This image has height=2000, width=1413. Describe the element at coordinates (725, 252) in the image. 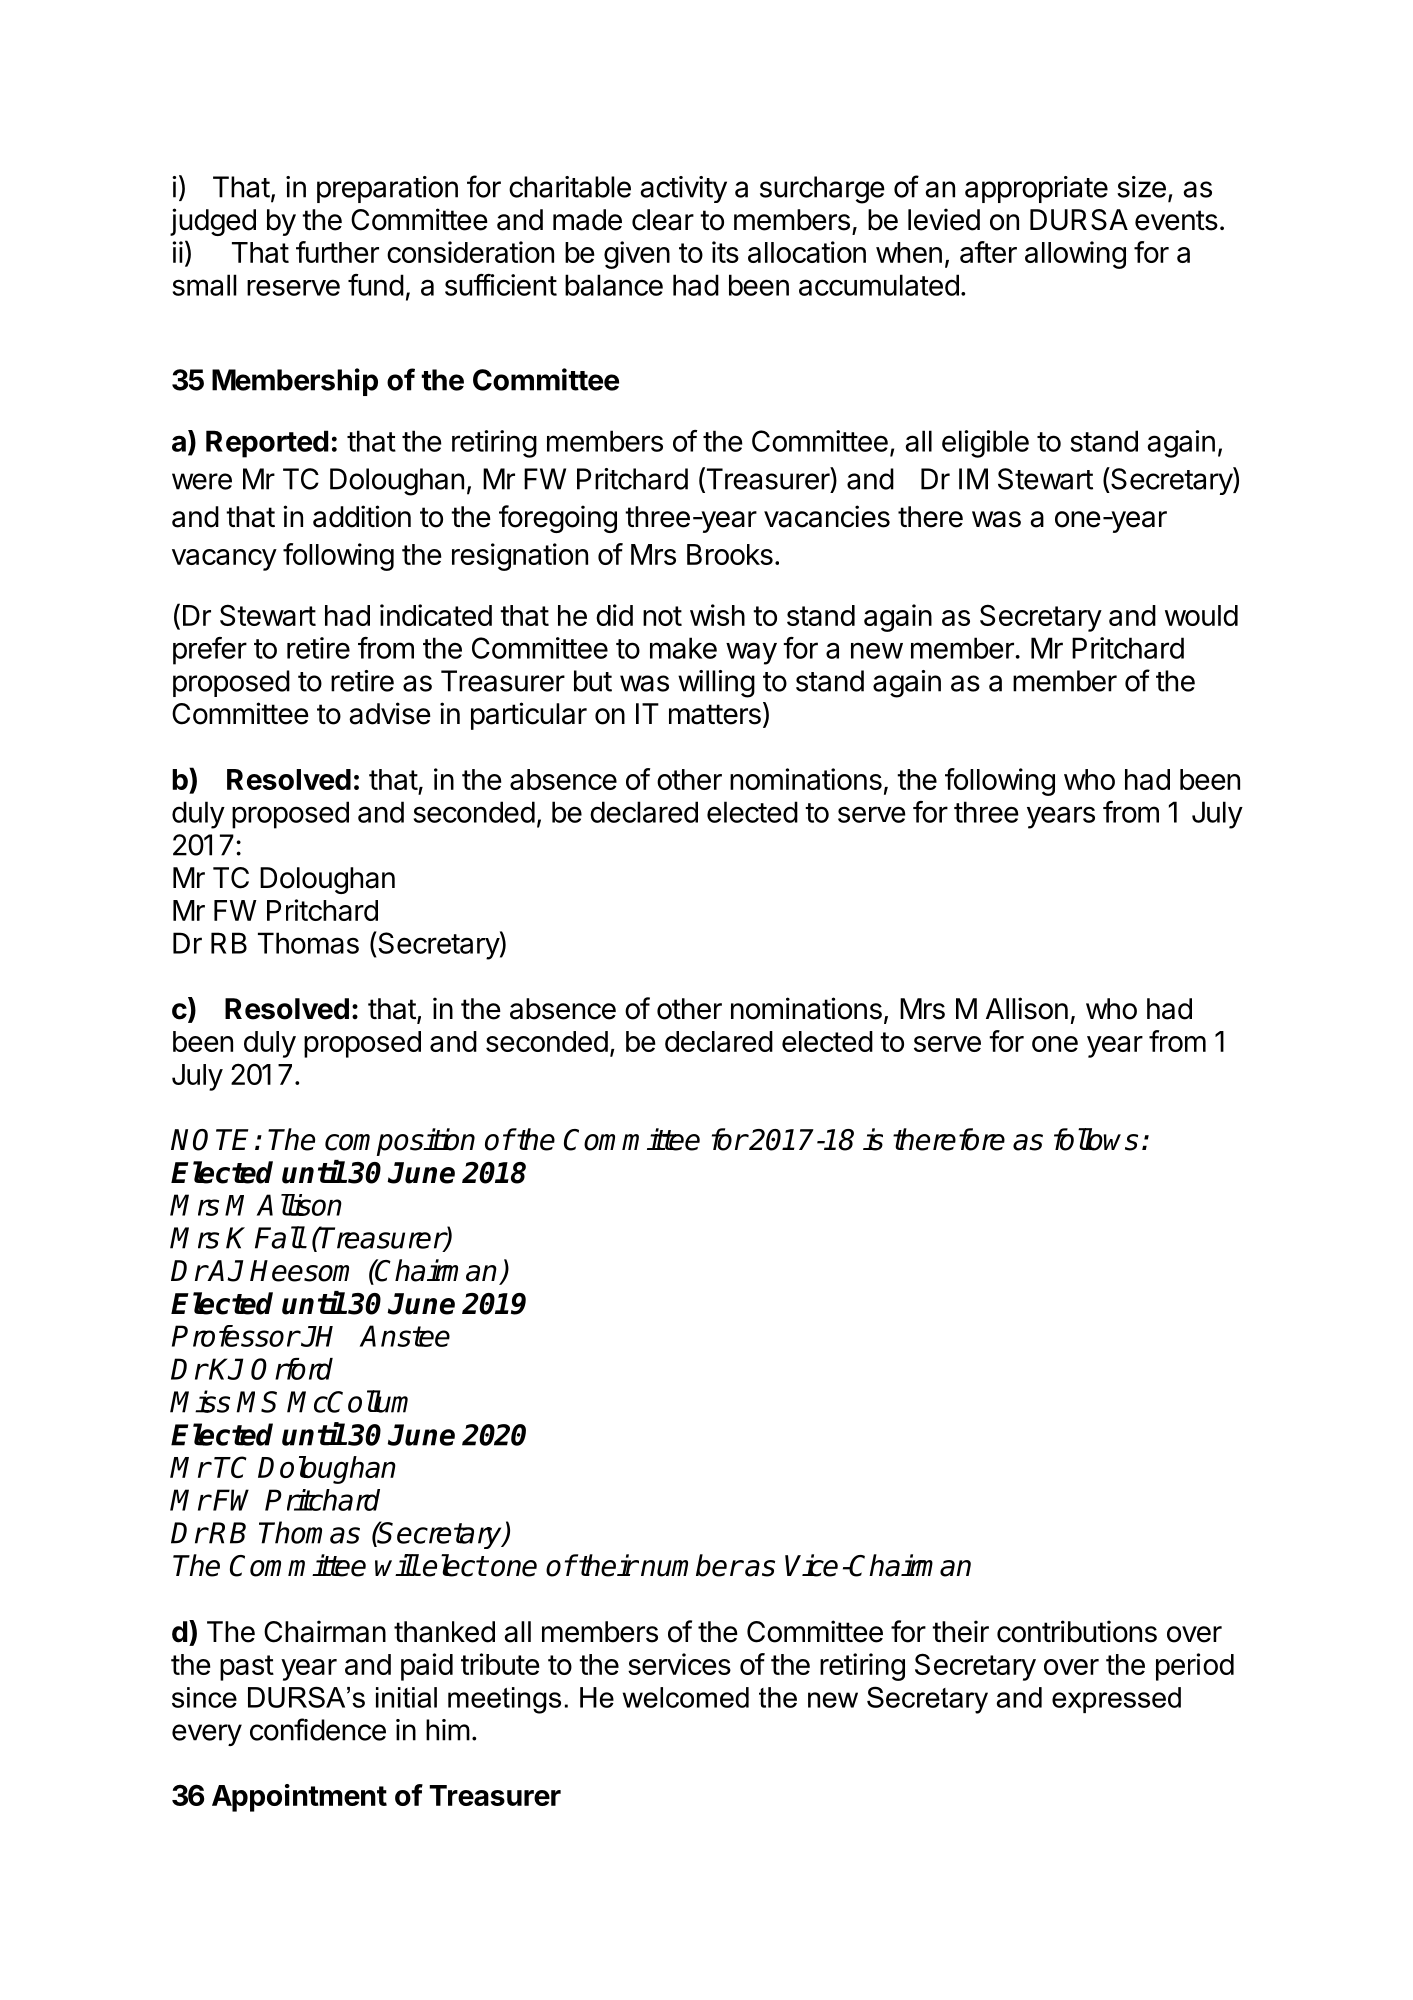

I see `its` at that location.
